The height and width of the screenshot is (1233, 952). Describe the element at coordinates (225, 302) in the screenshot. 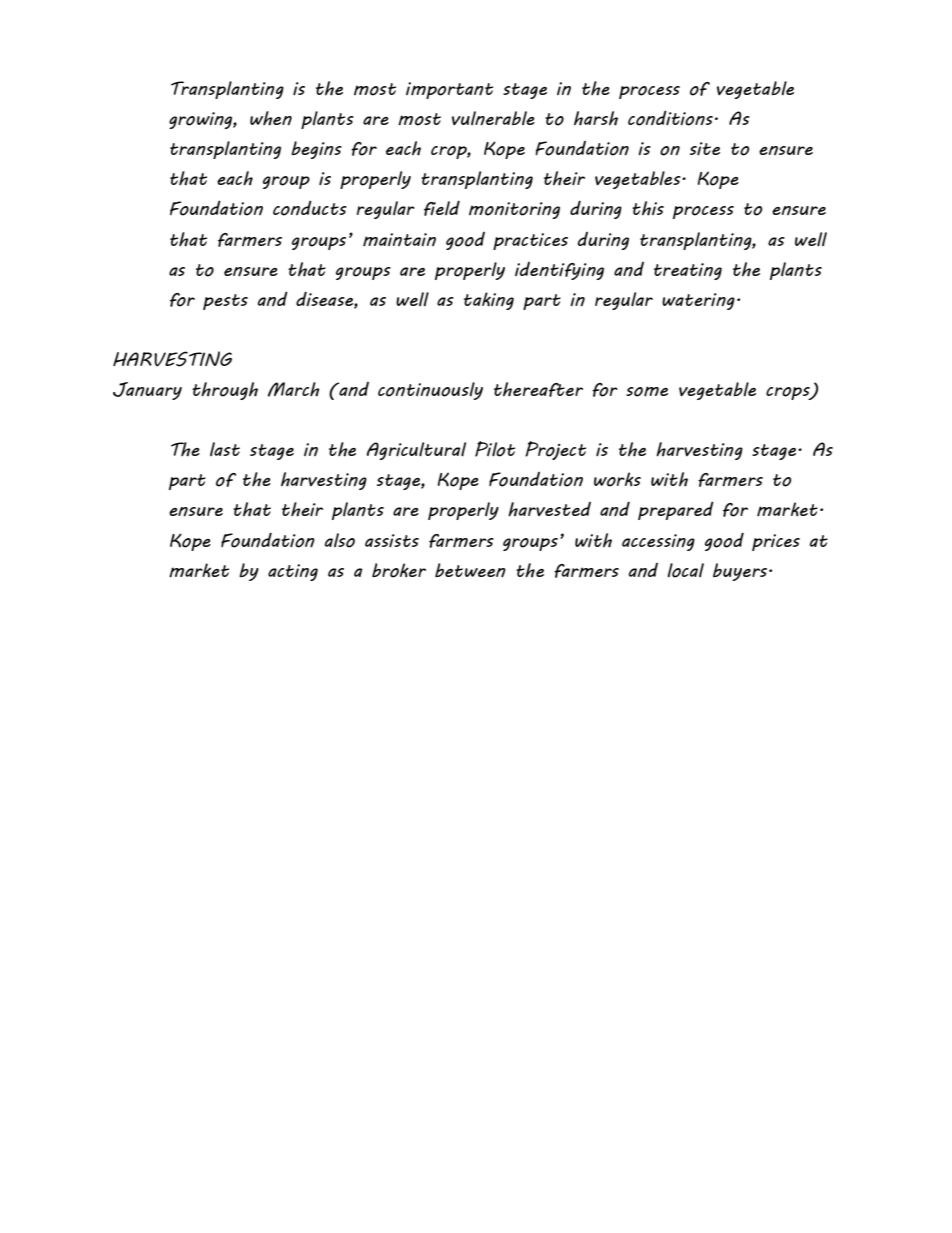

I see `pests` at that location.
